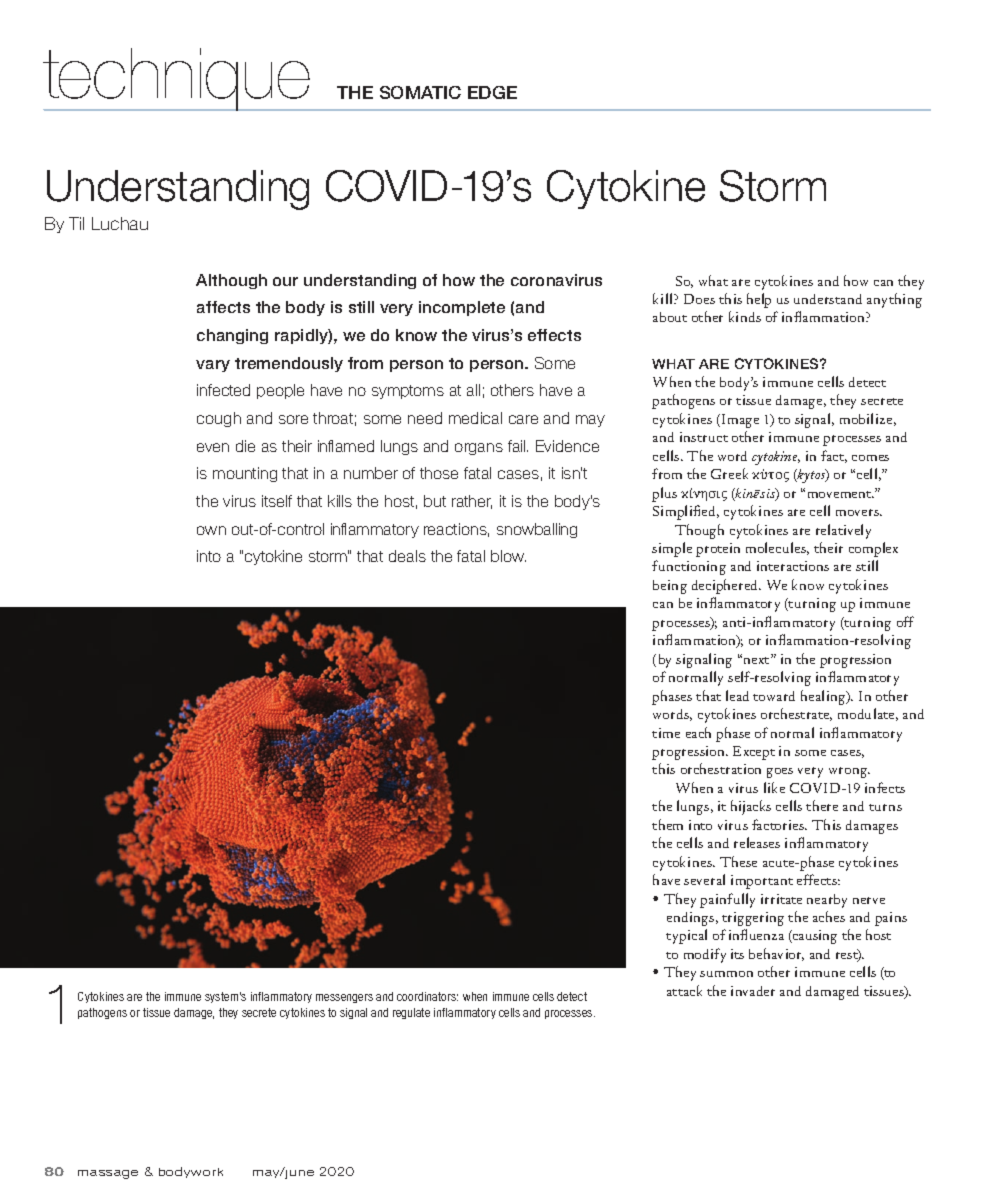 This page has height=1204, width=996. What do you see at coordinates (753, 991) in the page?
I see `invader` at bounding box center [753, 991].
